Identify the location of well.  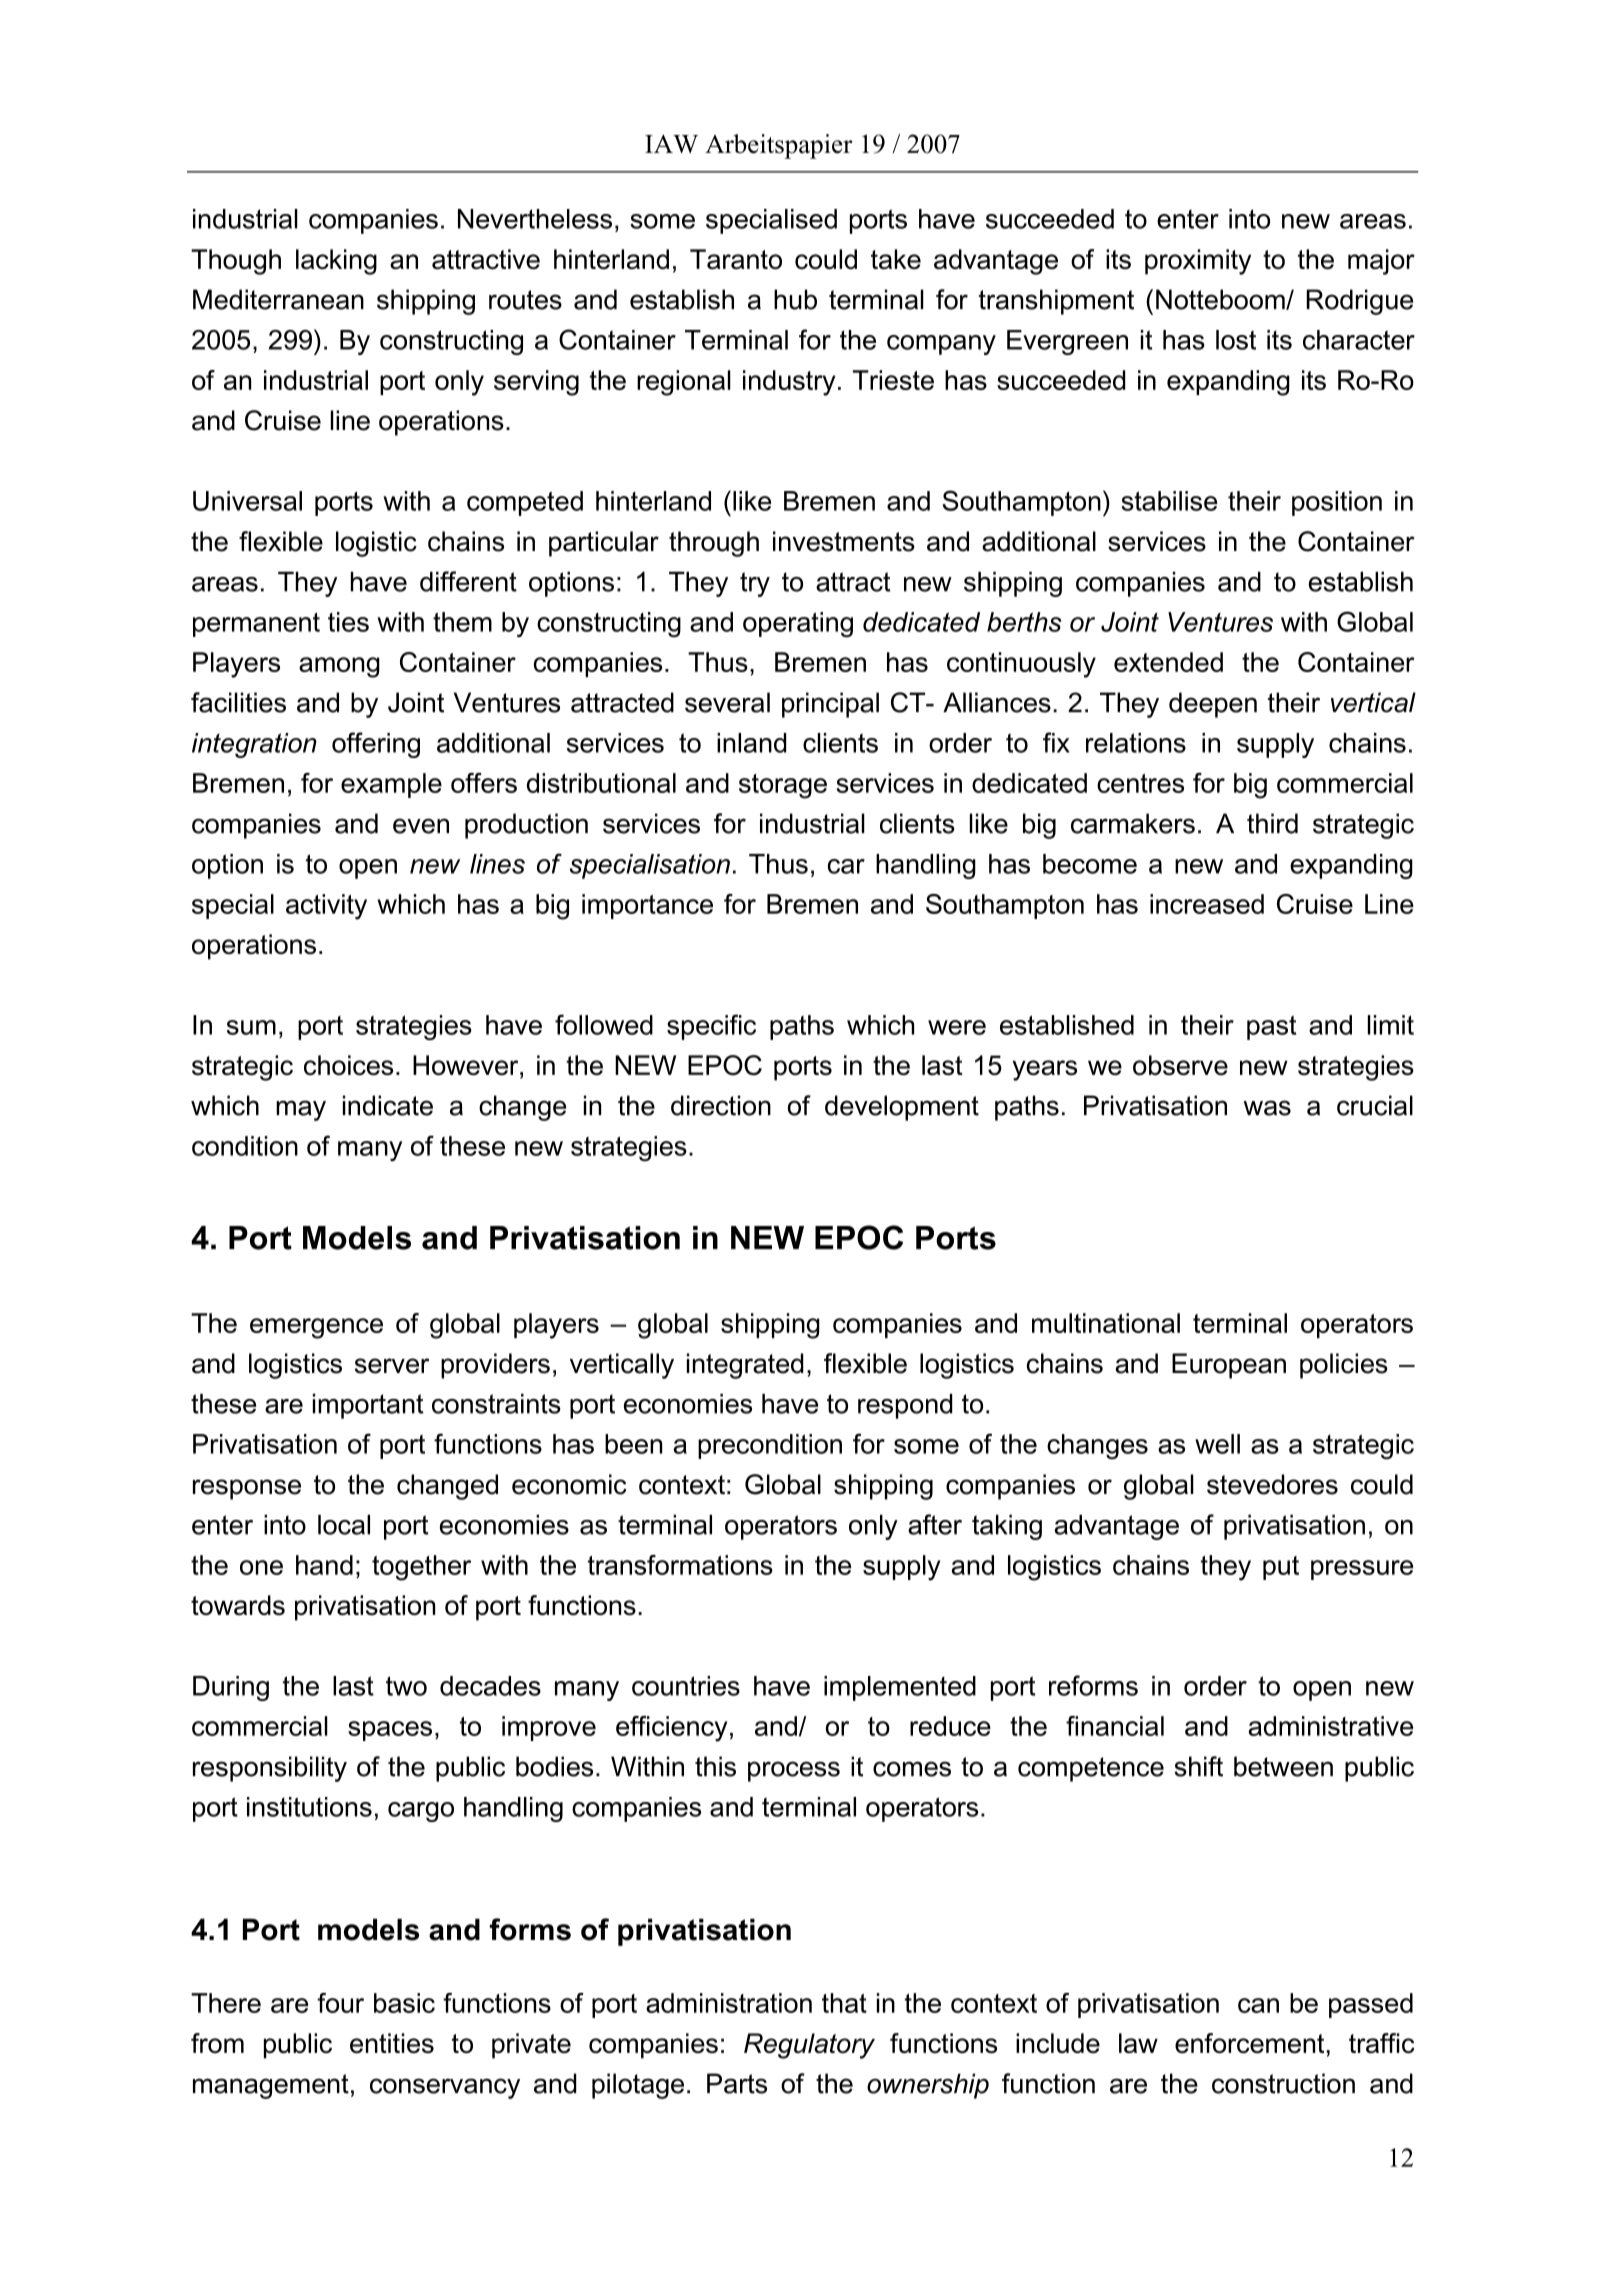
(1217, 1444).
